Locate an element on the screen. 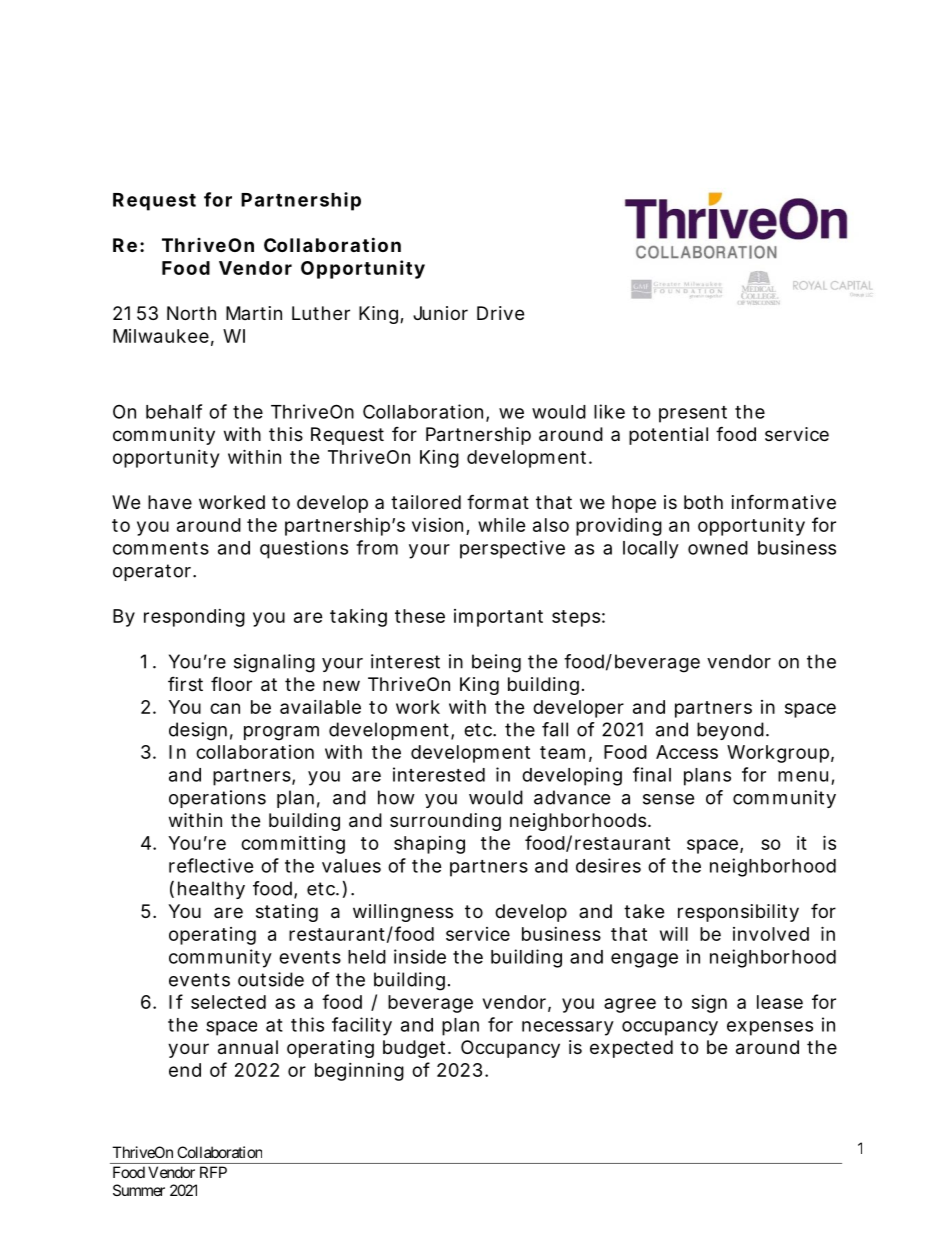 This screenshot has height=1233, width=952. shaping is located at coordinates (429, 845).
